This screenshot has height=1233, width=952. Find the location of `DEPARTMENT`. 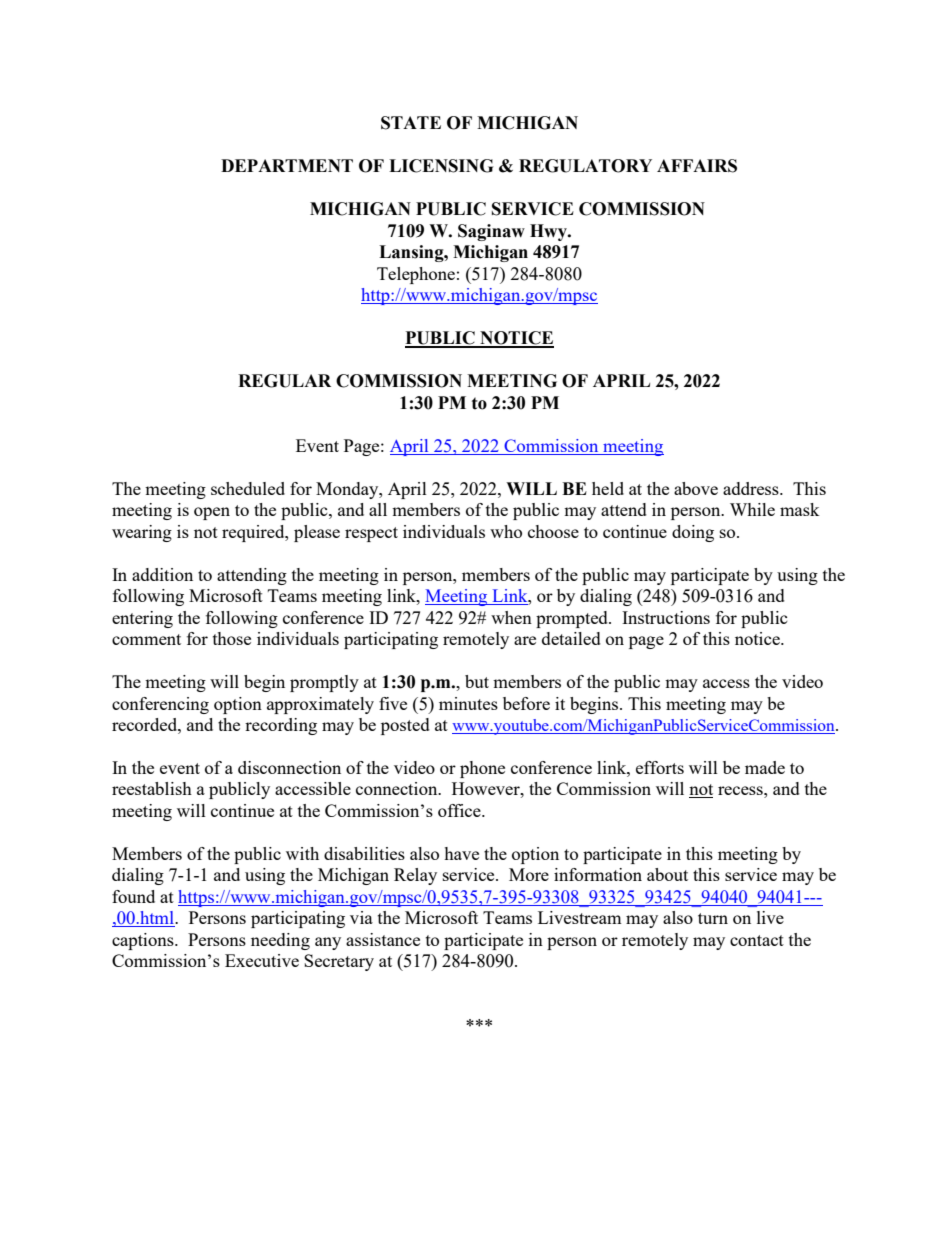

DEPARTMENT is located at coordinates (287, 165).
